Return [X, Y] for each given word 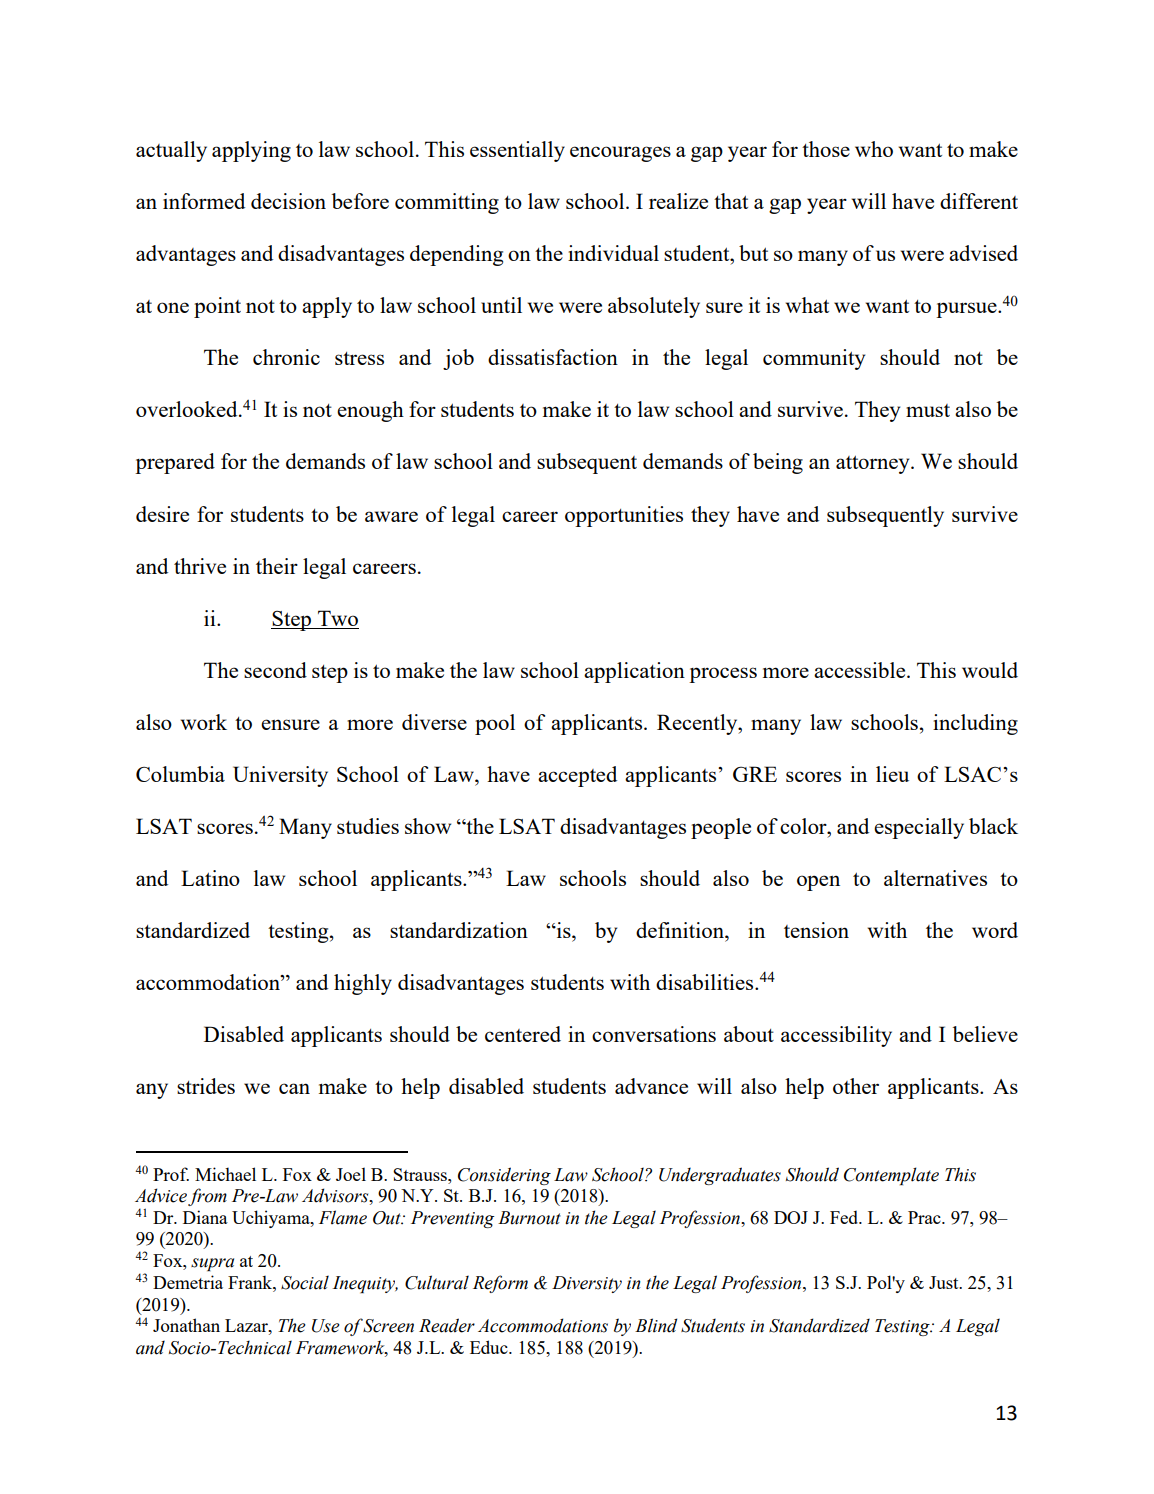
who [874, 149]
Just [945, 1282]
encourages [620, 154]
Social [305, 1282]
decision [288, 201]
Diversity [587, 1284]
